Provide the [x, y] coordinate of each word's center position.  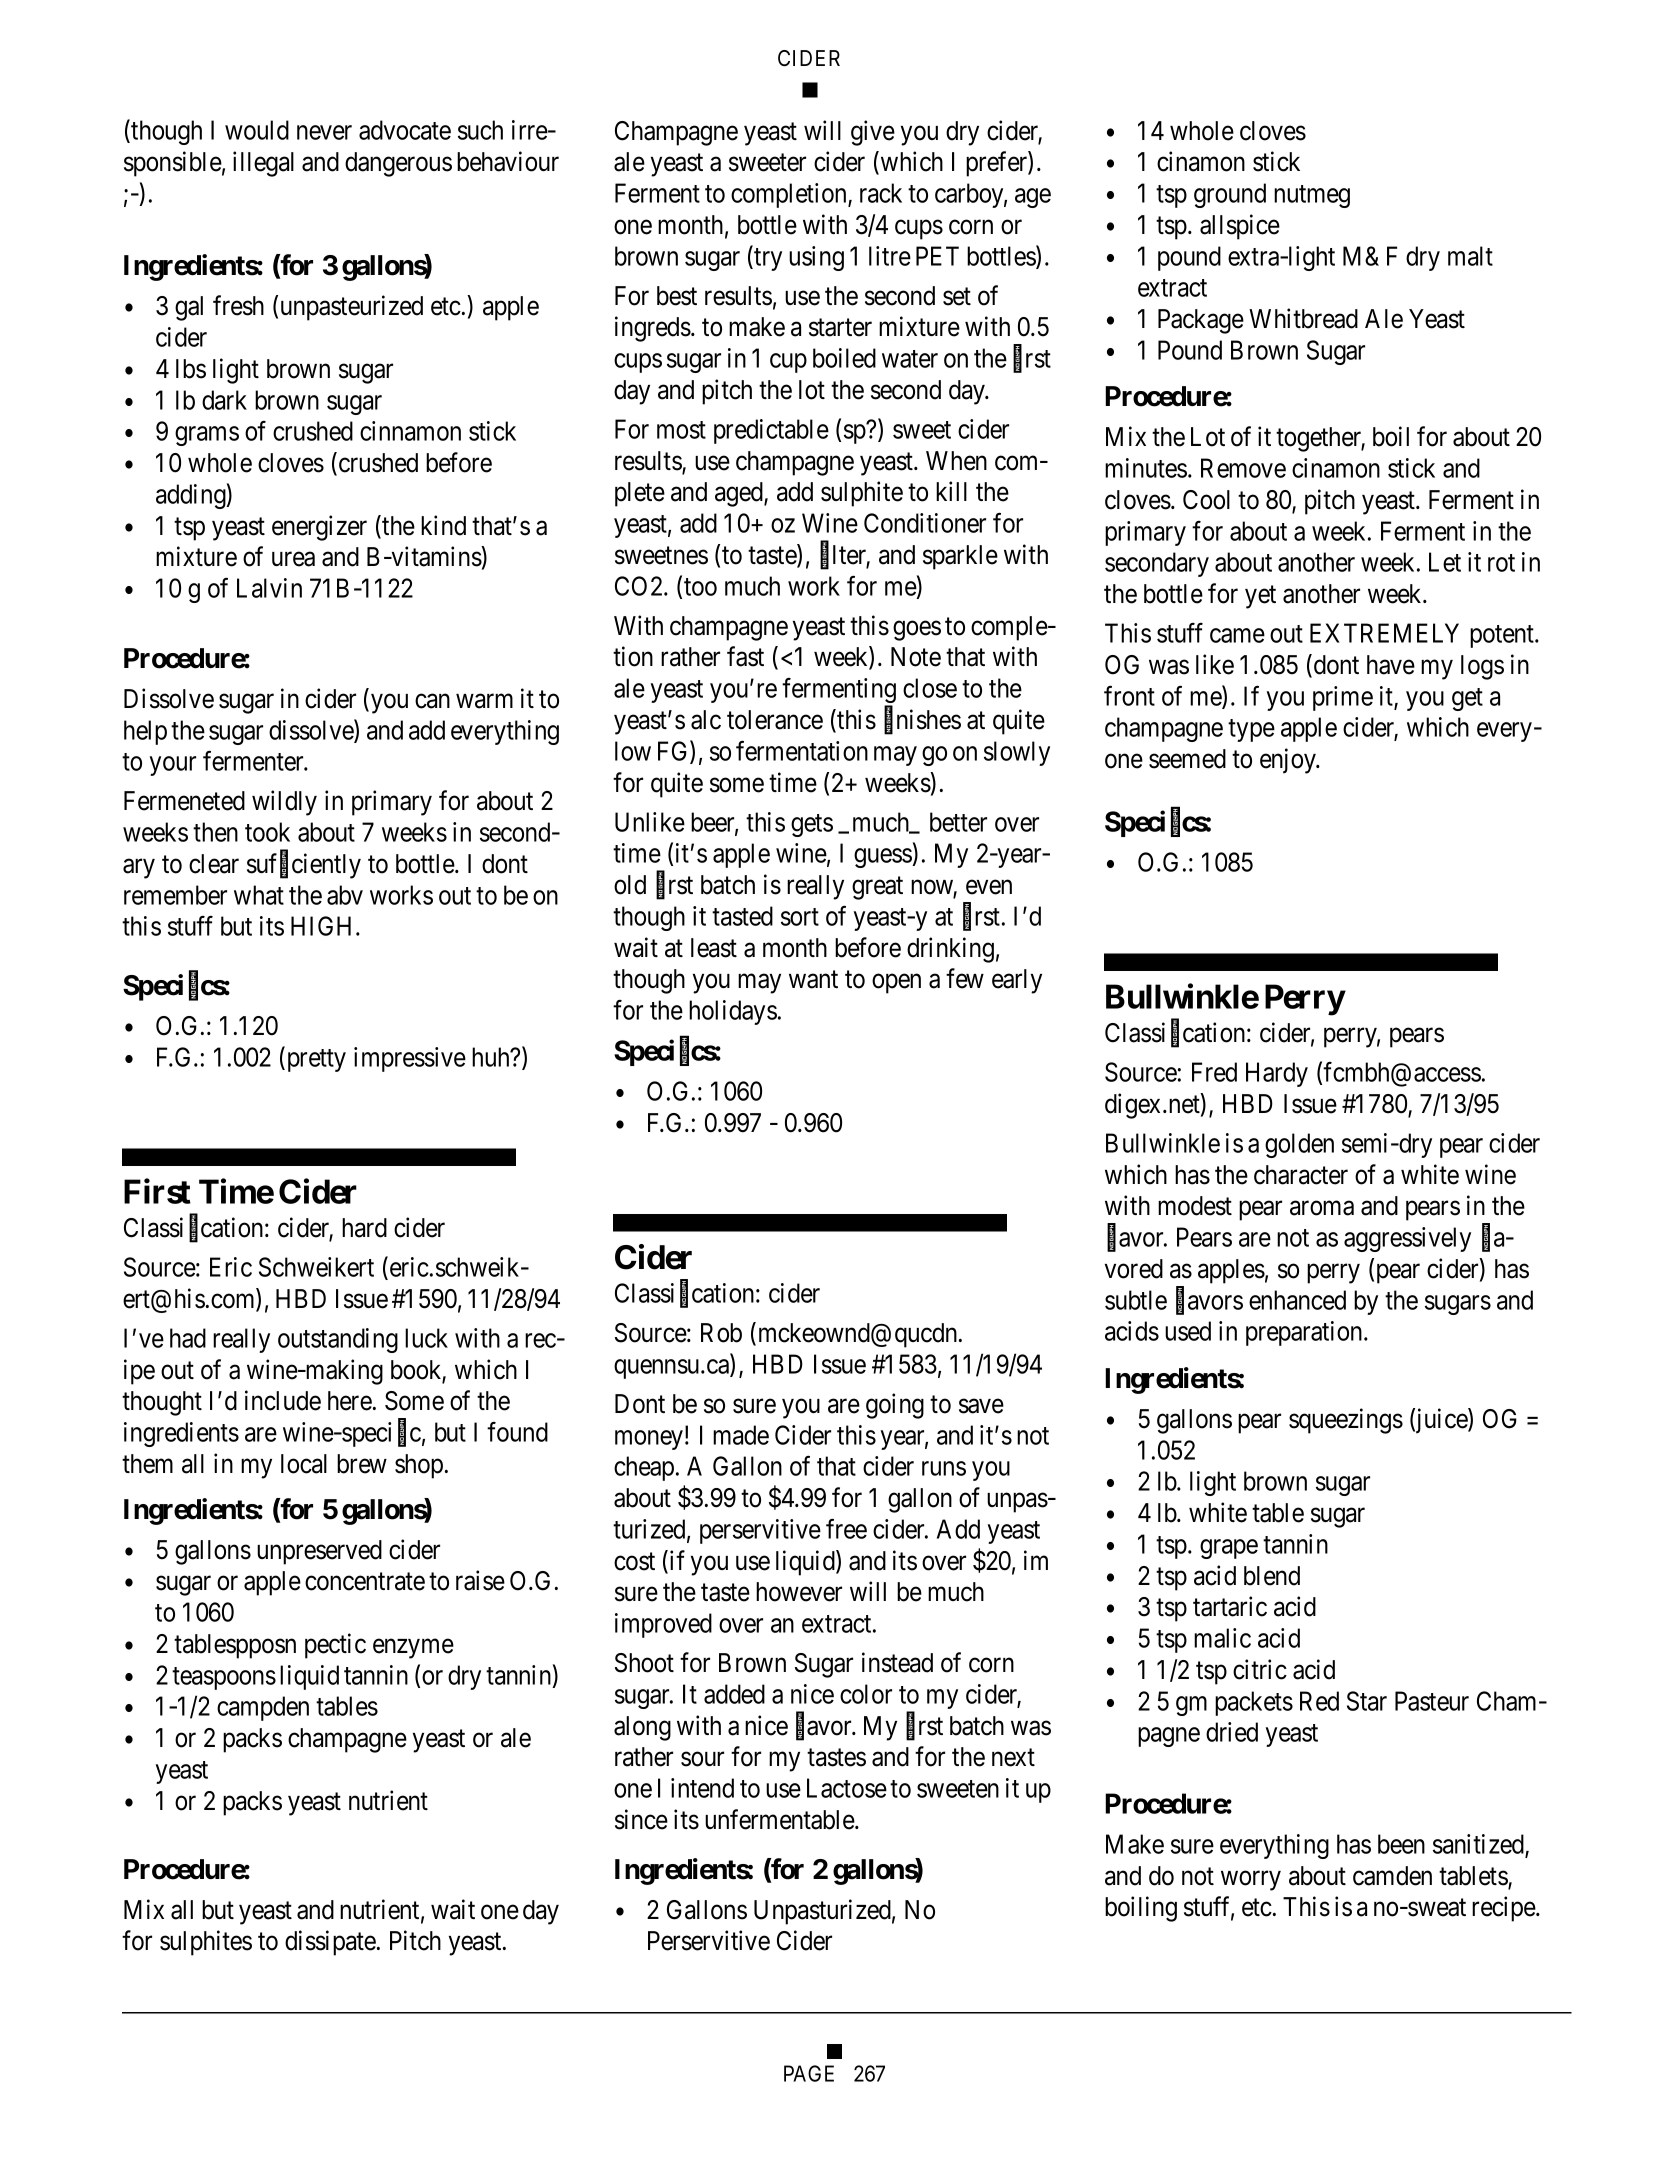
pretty [315, 1060]
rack [881, 193]
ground [1230, 195]
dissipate [330, 1943]
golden [1299, 1145]
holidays [733, 1012]
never [324, 133]
